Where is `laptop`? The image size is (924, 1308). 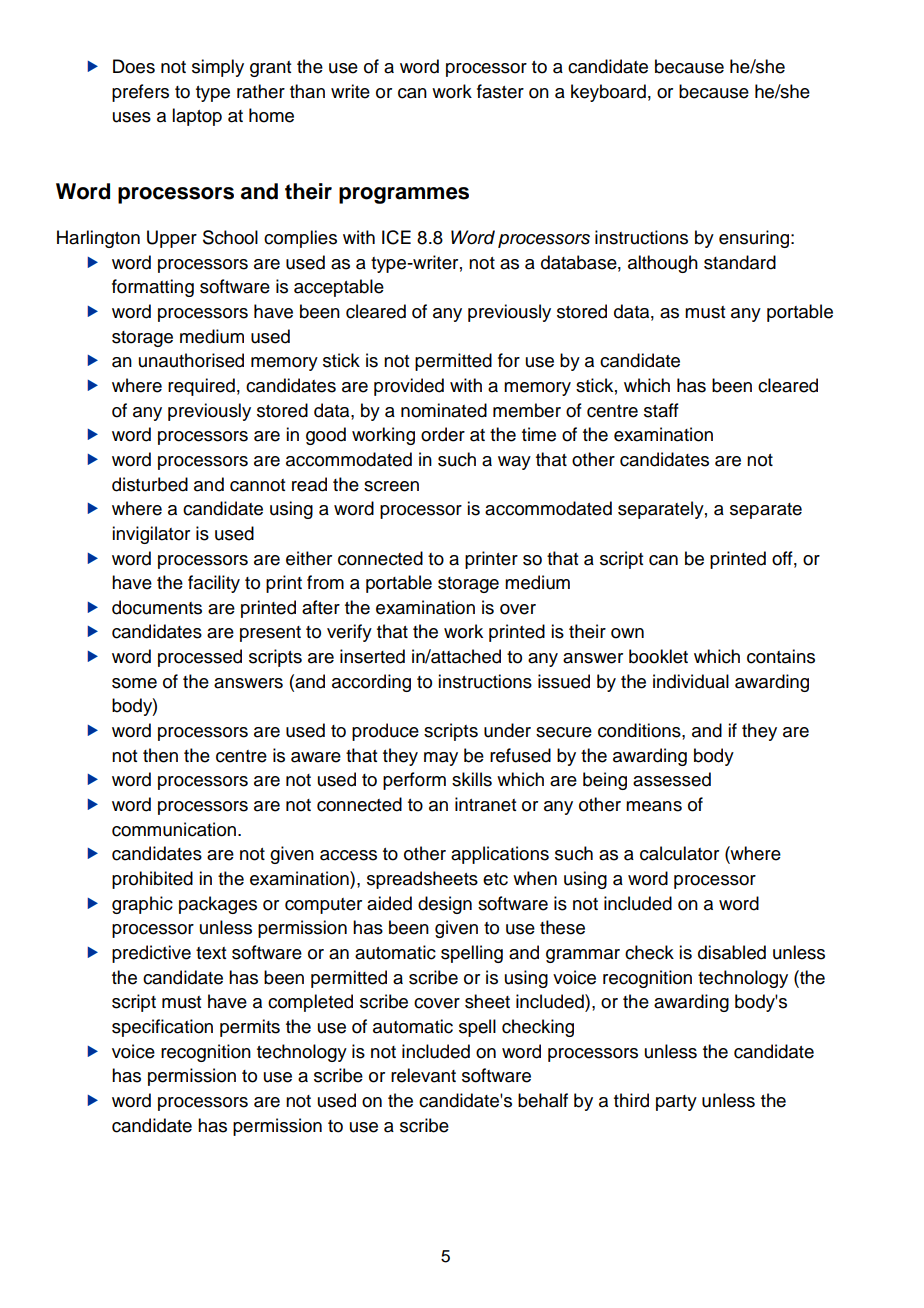 laptop is located at coordinates (197, 117).
